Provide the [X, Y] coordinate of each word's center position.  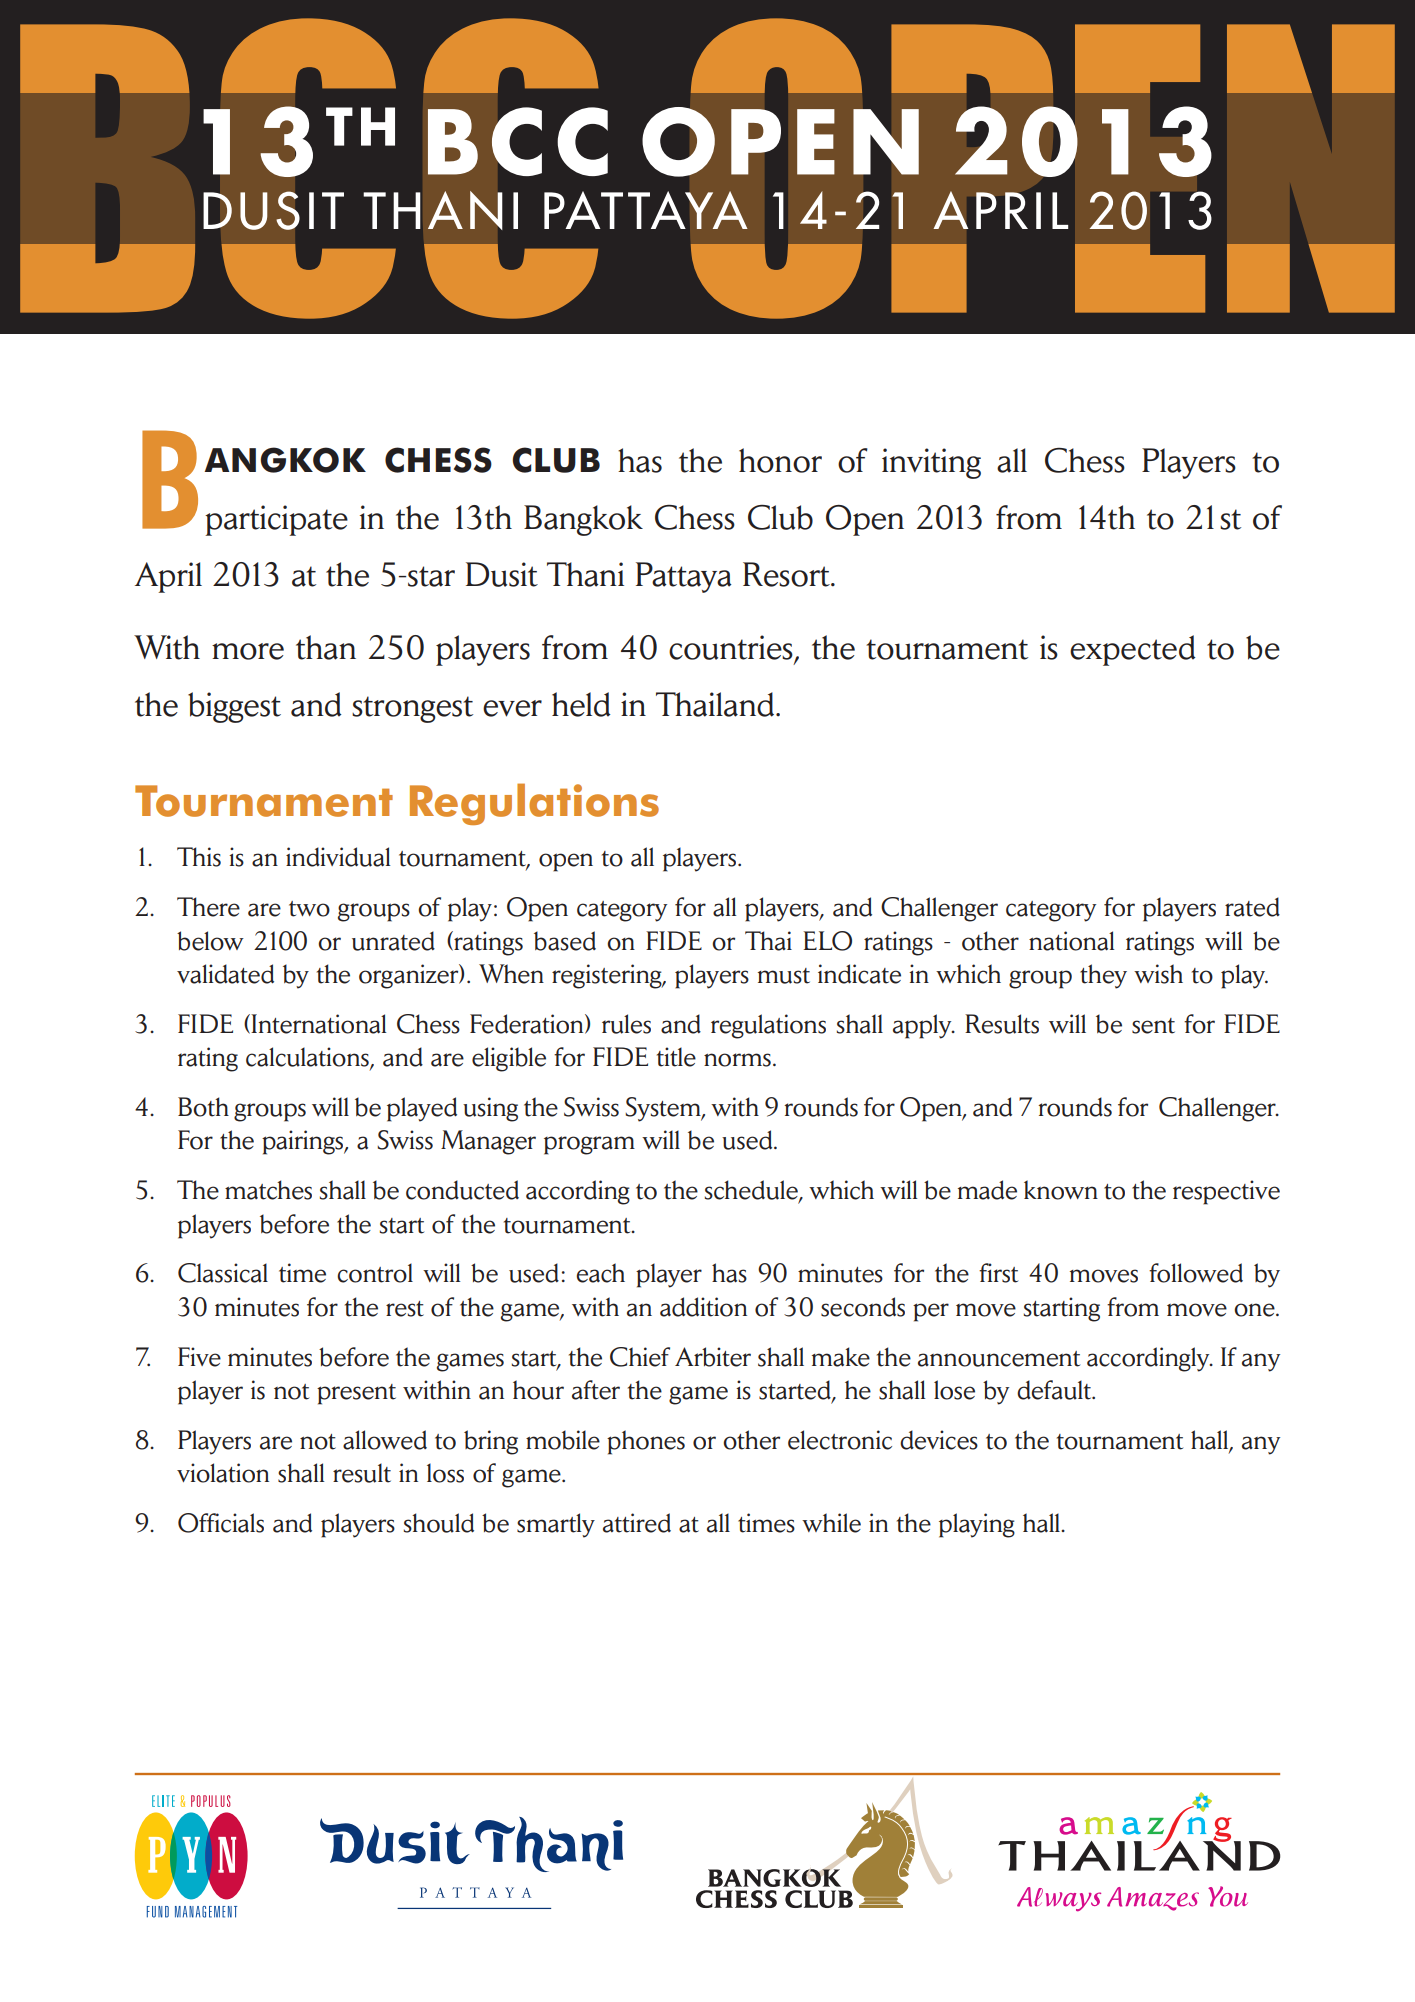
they [1103, 976]
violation [223, 1473]
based [565, 941]
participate [276, 520]
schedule [752, 1191]
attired [637, 1523]
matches [268, 1190]
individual [338, 857]
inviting [931, 463]
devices [939, 1440]
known [1061, 1190]
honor [780, 460]
